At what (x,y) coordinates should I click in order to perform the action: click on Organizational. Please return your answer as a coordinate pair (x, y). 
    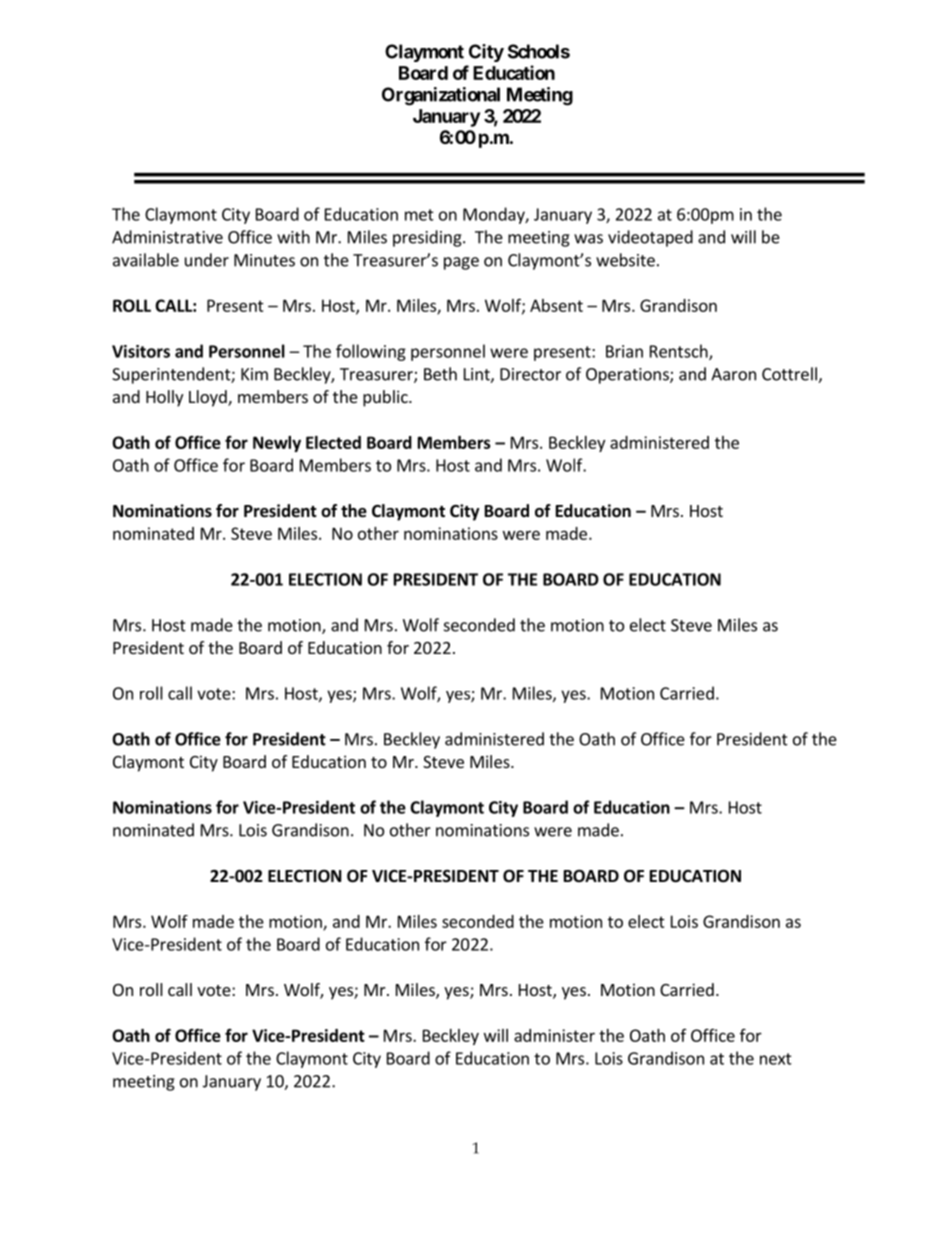
    Looking at the image, I should click on (441, 96).
